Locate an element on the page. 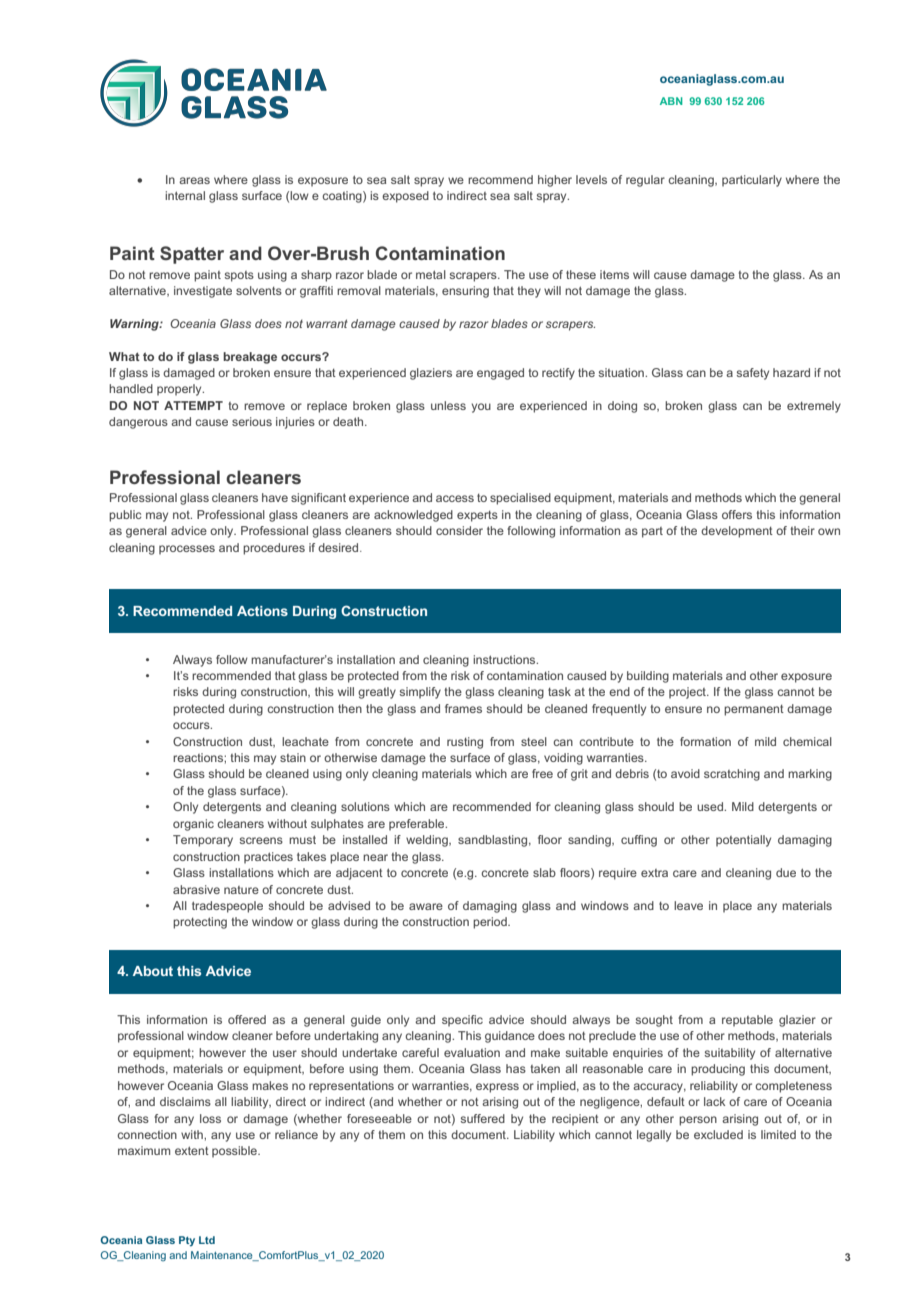 This page has height=1308, width=924. higher is located at coordinates (555, 181).
